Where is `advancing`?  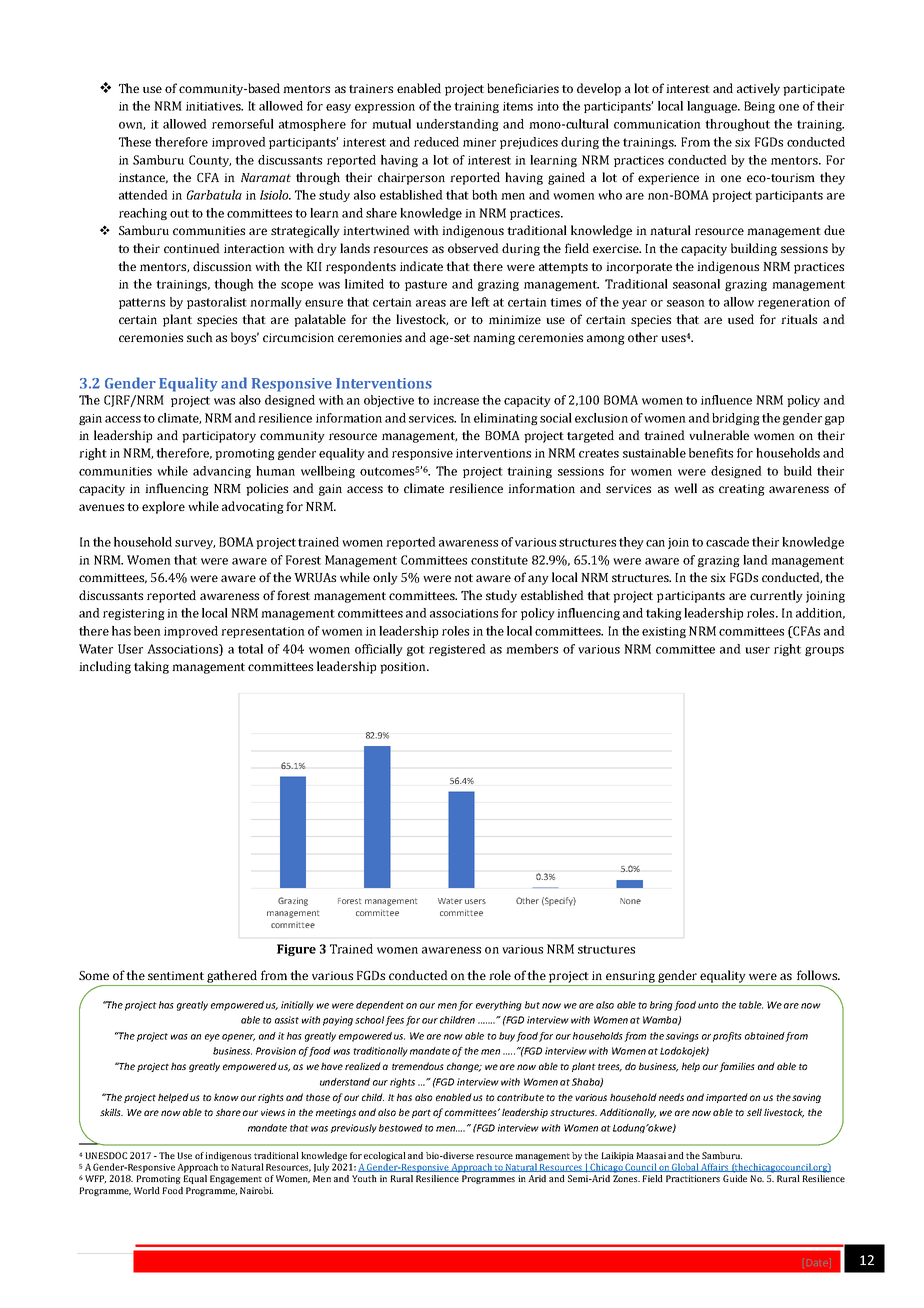 advancing is located at coordinates (222, 472).
